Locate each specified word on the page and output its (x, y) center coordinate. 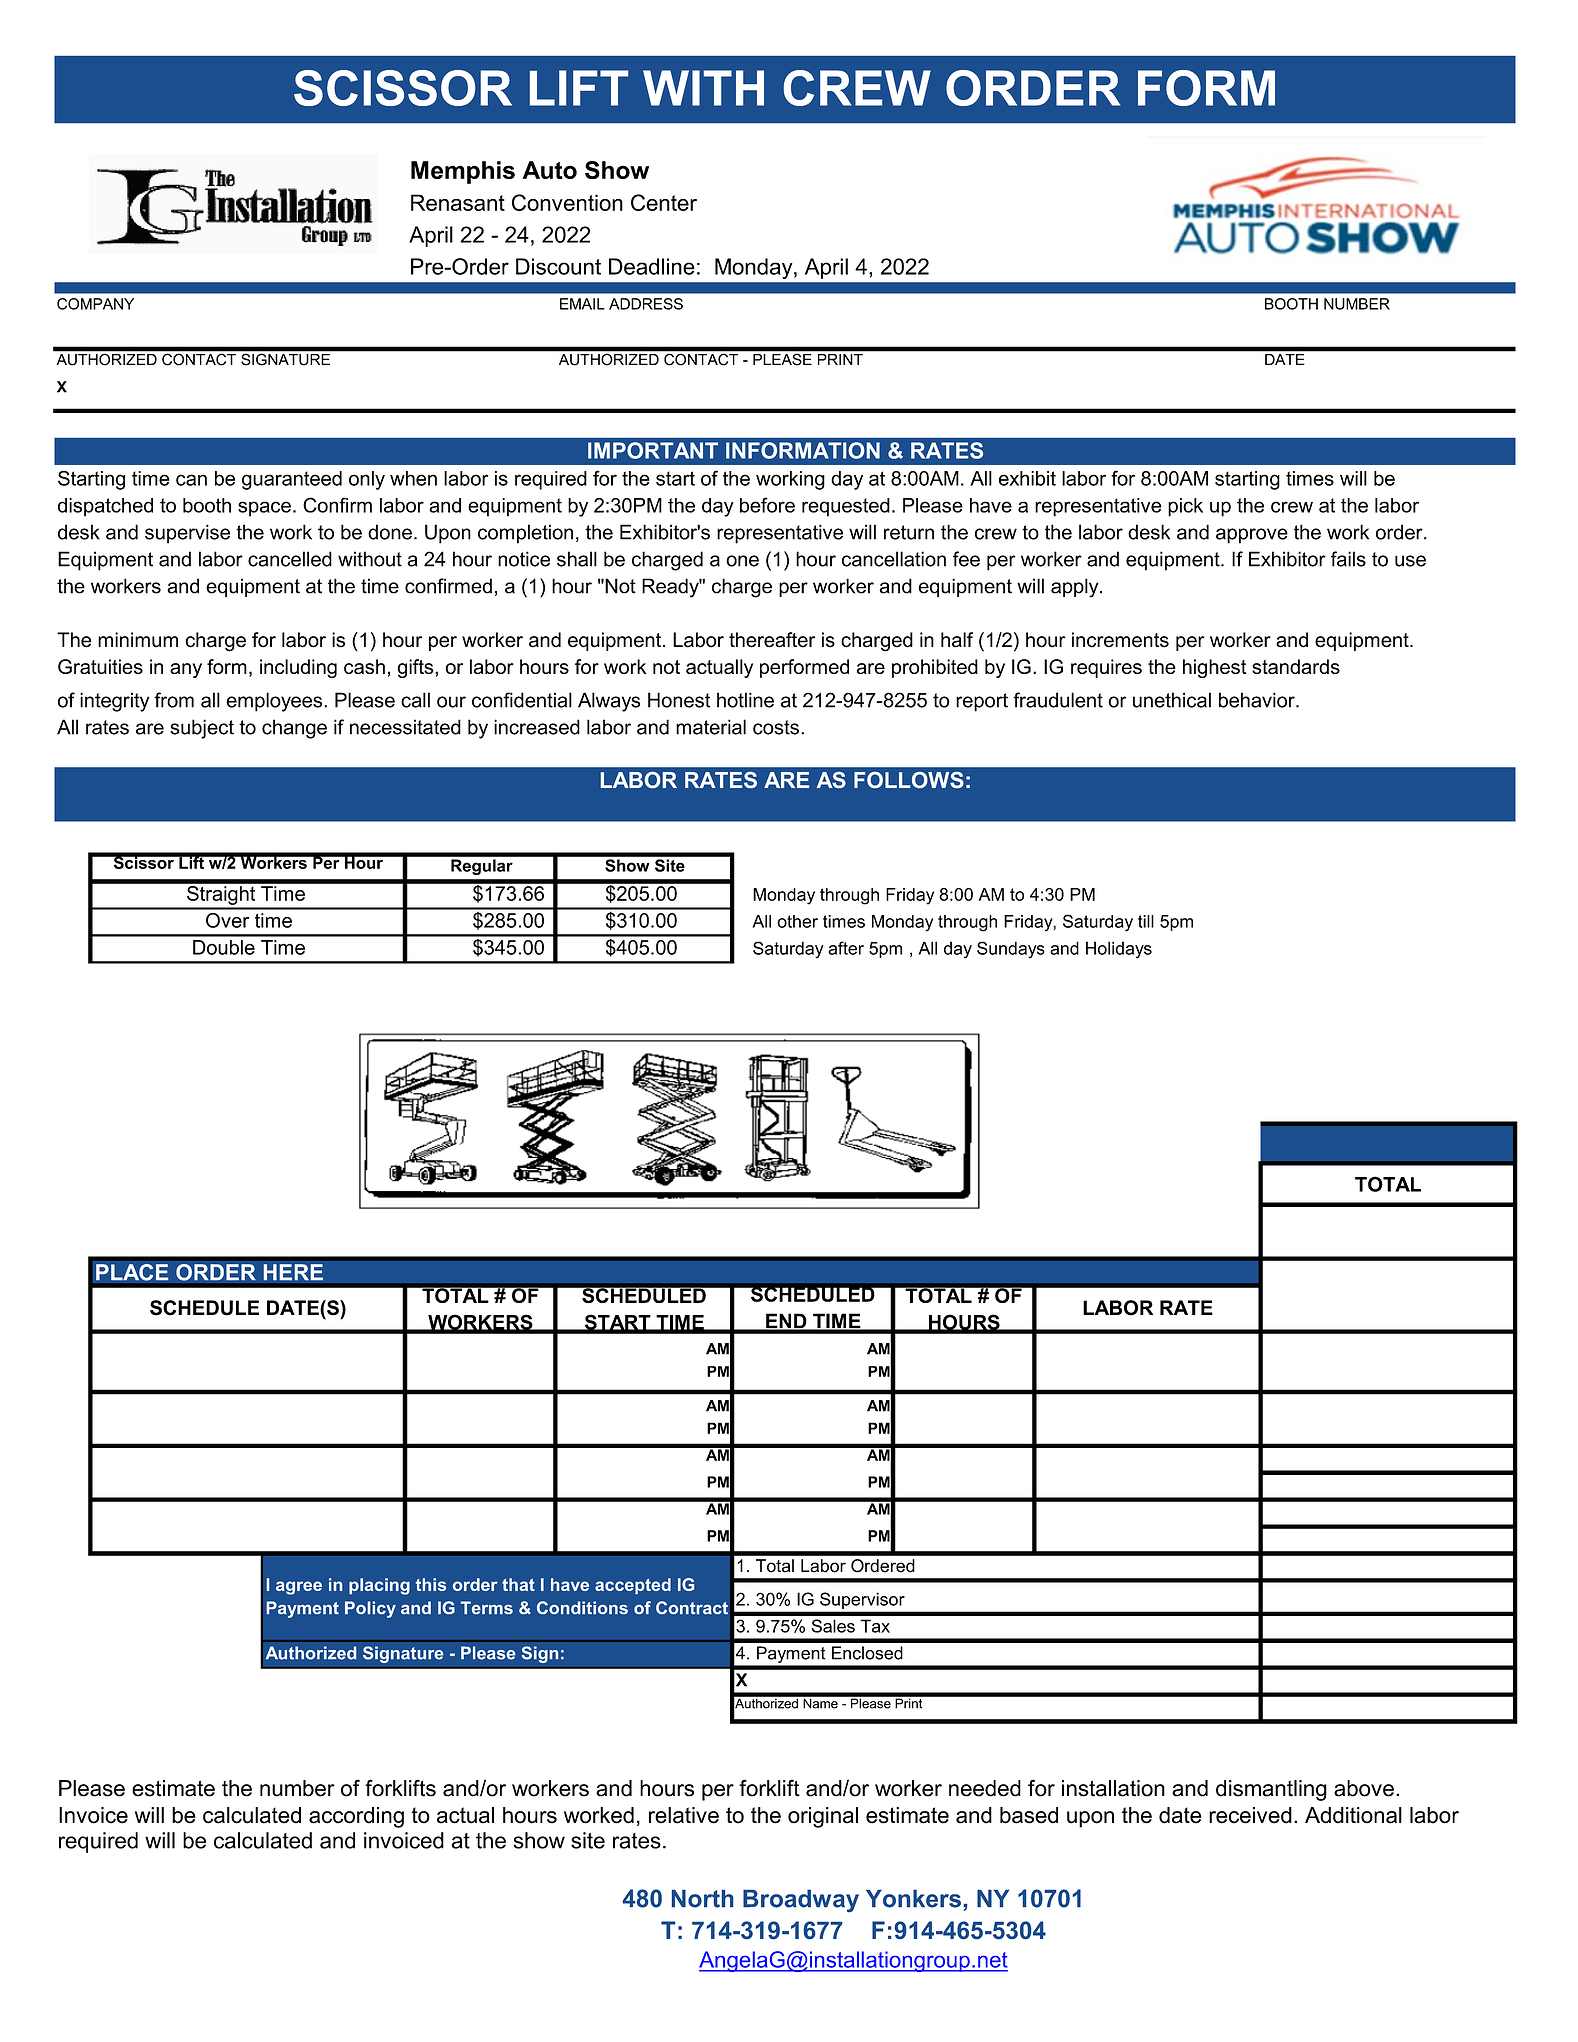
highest (1215, 668)
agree (299, 1588)
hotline (745, 700)
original (823, 1817)
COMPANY (95, 304)
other (797, 921)
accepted (633, 1586)
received (1250, 1815)
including (298, 668)
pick (1185, 507)
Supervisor (862, 1600)
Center (664, 202)
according (356, 1817)
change (294, 729)
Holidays (1119, 950)
